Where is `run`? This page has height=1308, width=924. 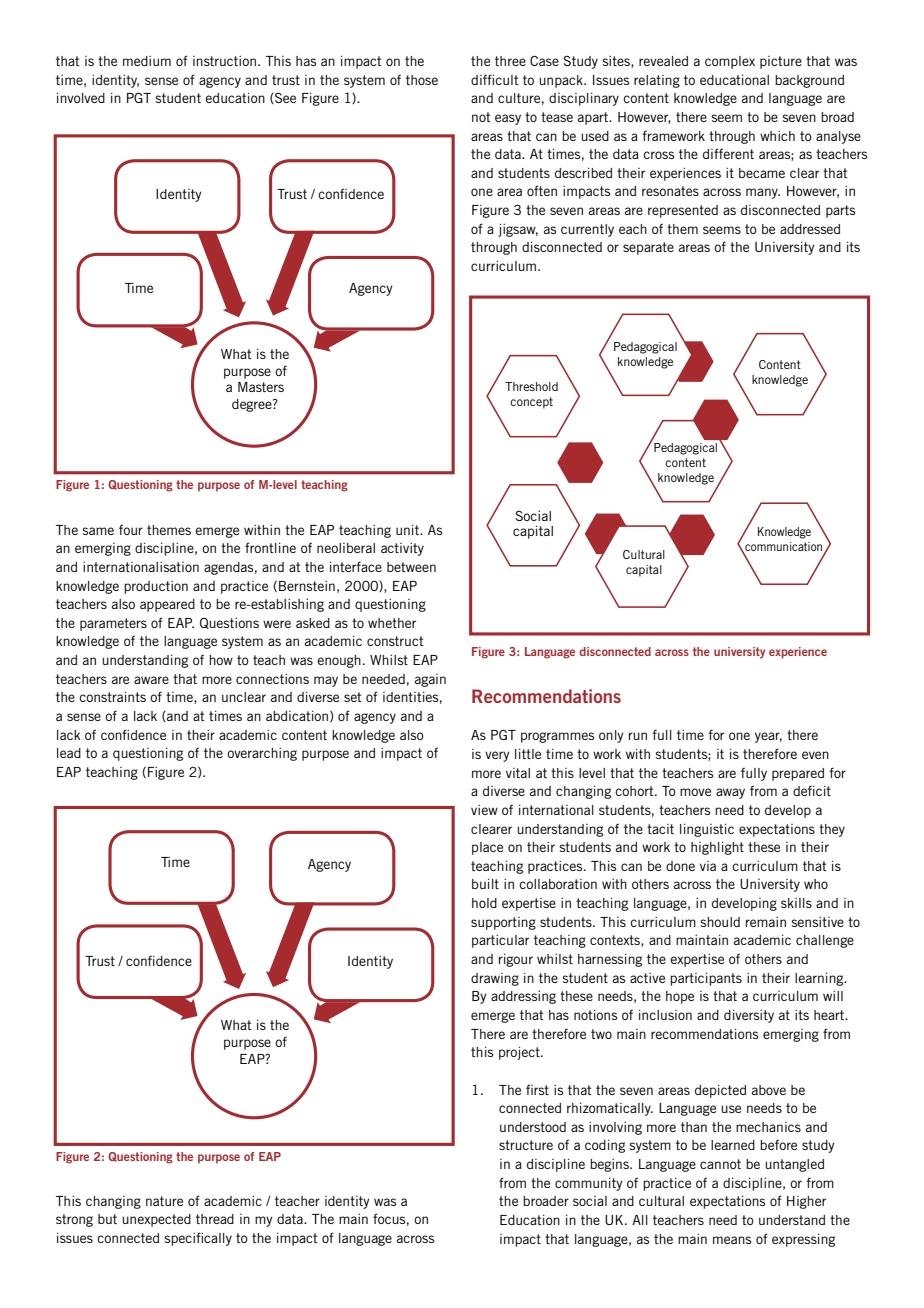 run is located at coordinates (638, 736).
